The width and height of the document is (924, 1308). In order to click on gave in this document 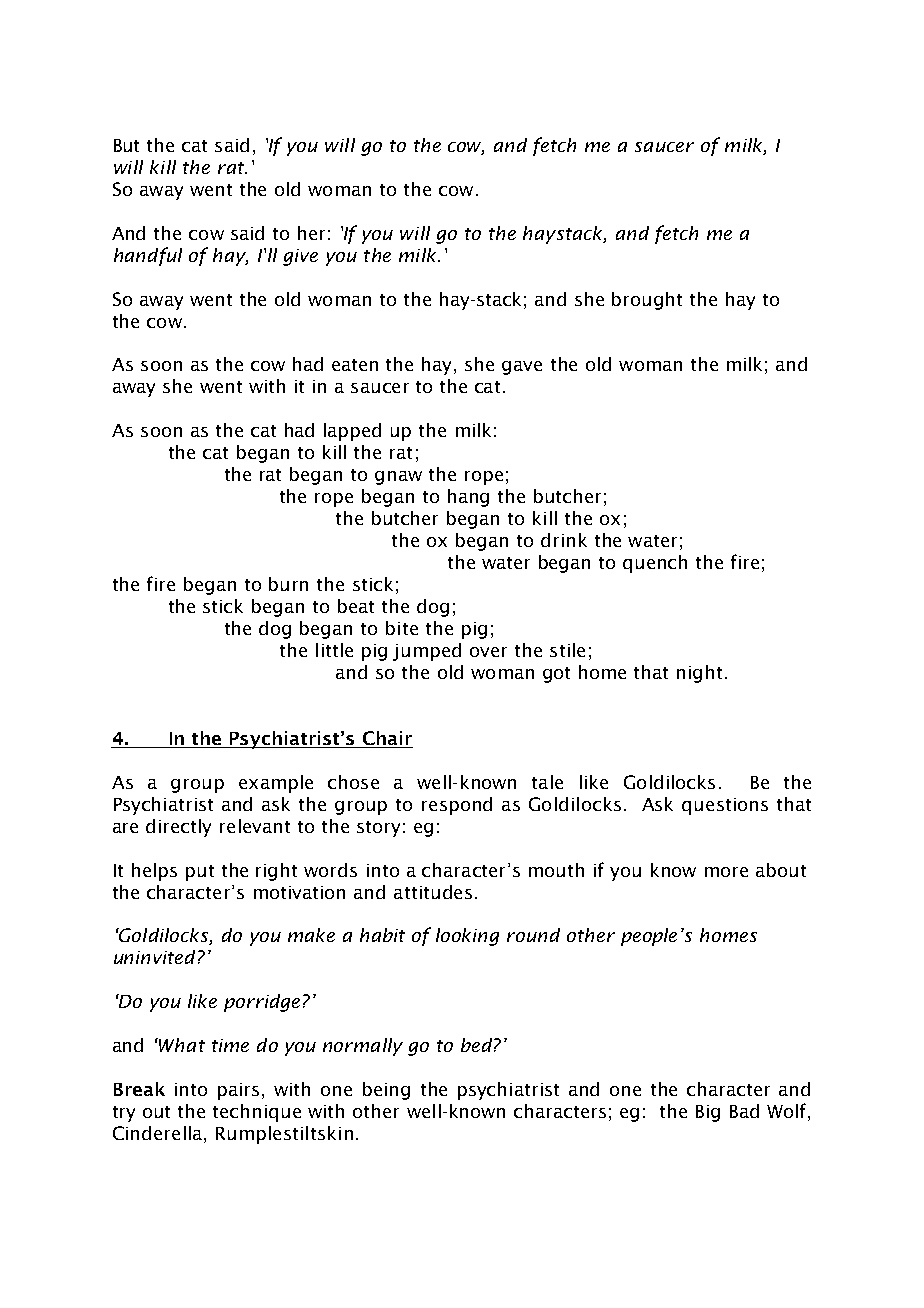, I will do `click(522, 368)`.
